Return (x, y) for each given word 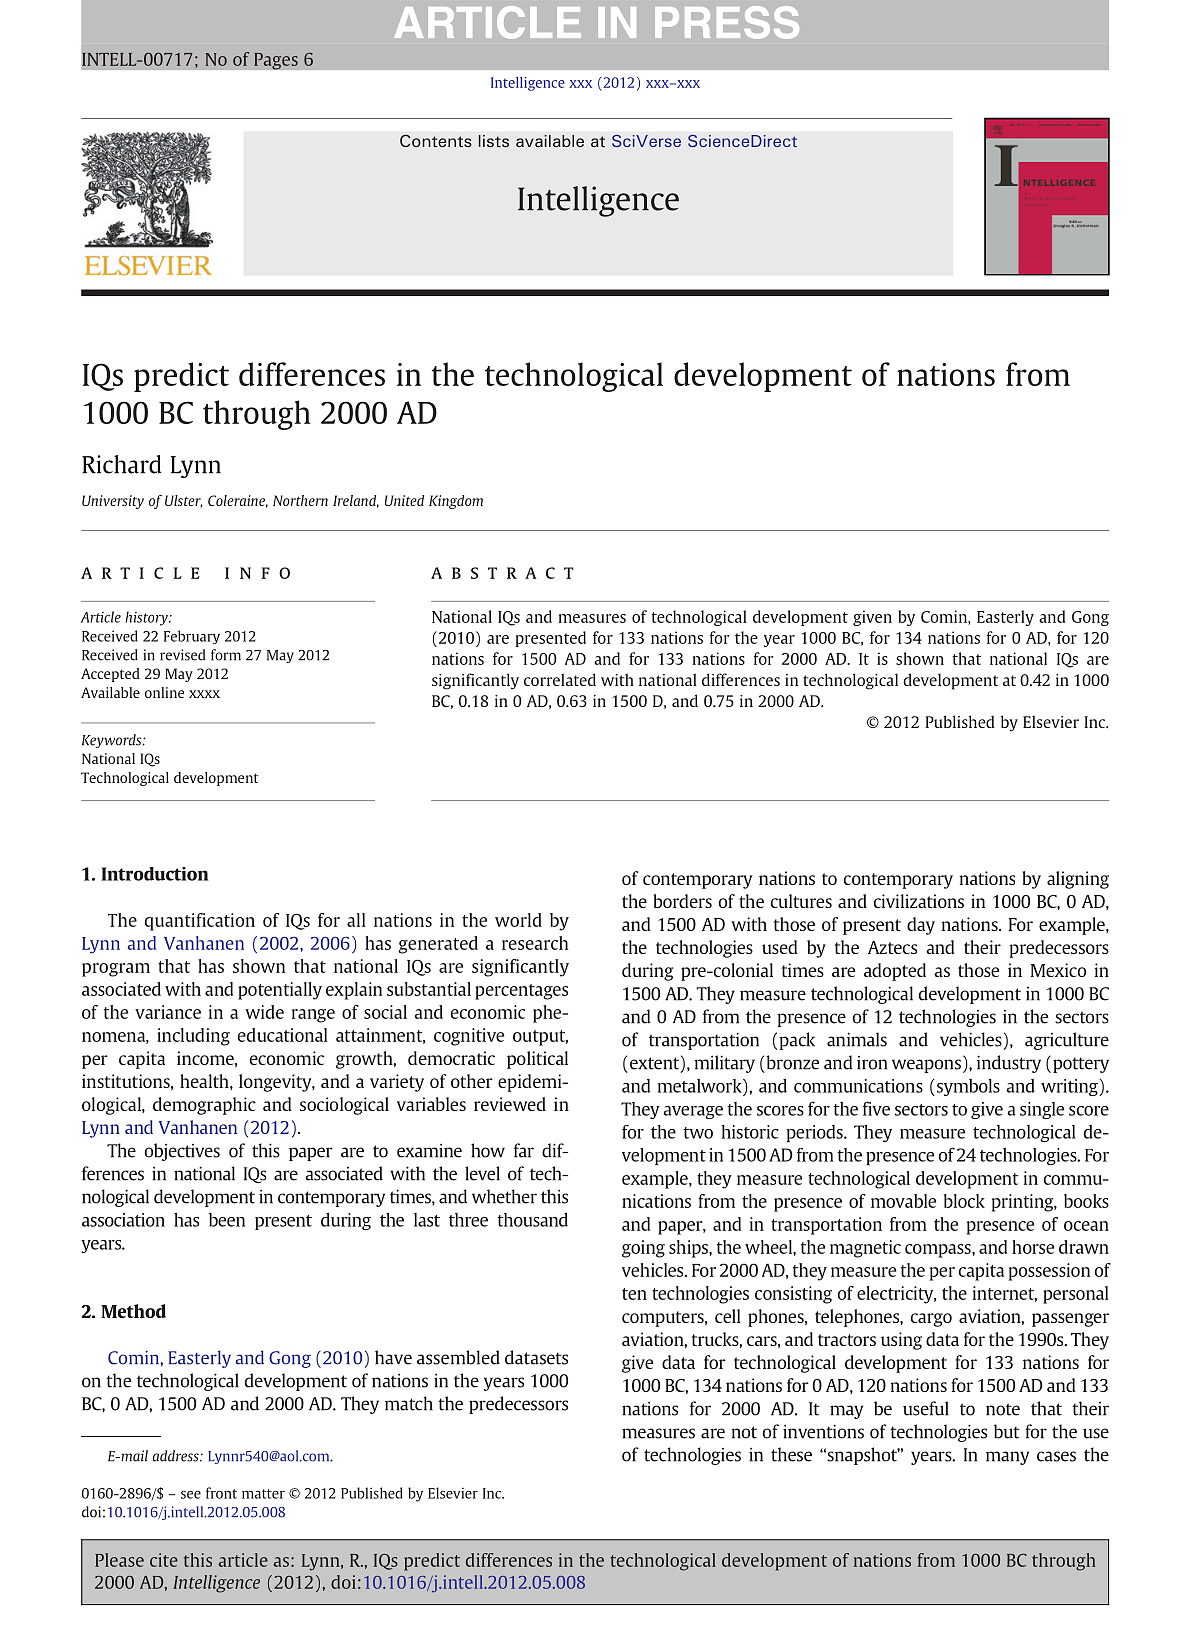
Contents (436, 140)
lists (494, 141)
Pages (276, 61)
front (221, 1493)
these (791, 1454)
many (1007, 1458)
